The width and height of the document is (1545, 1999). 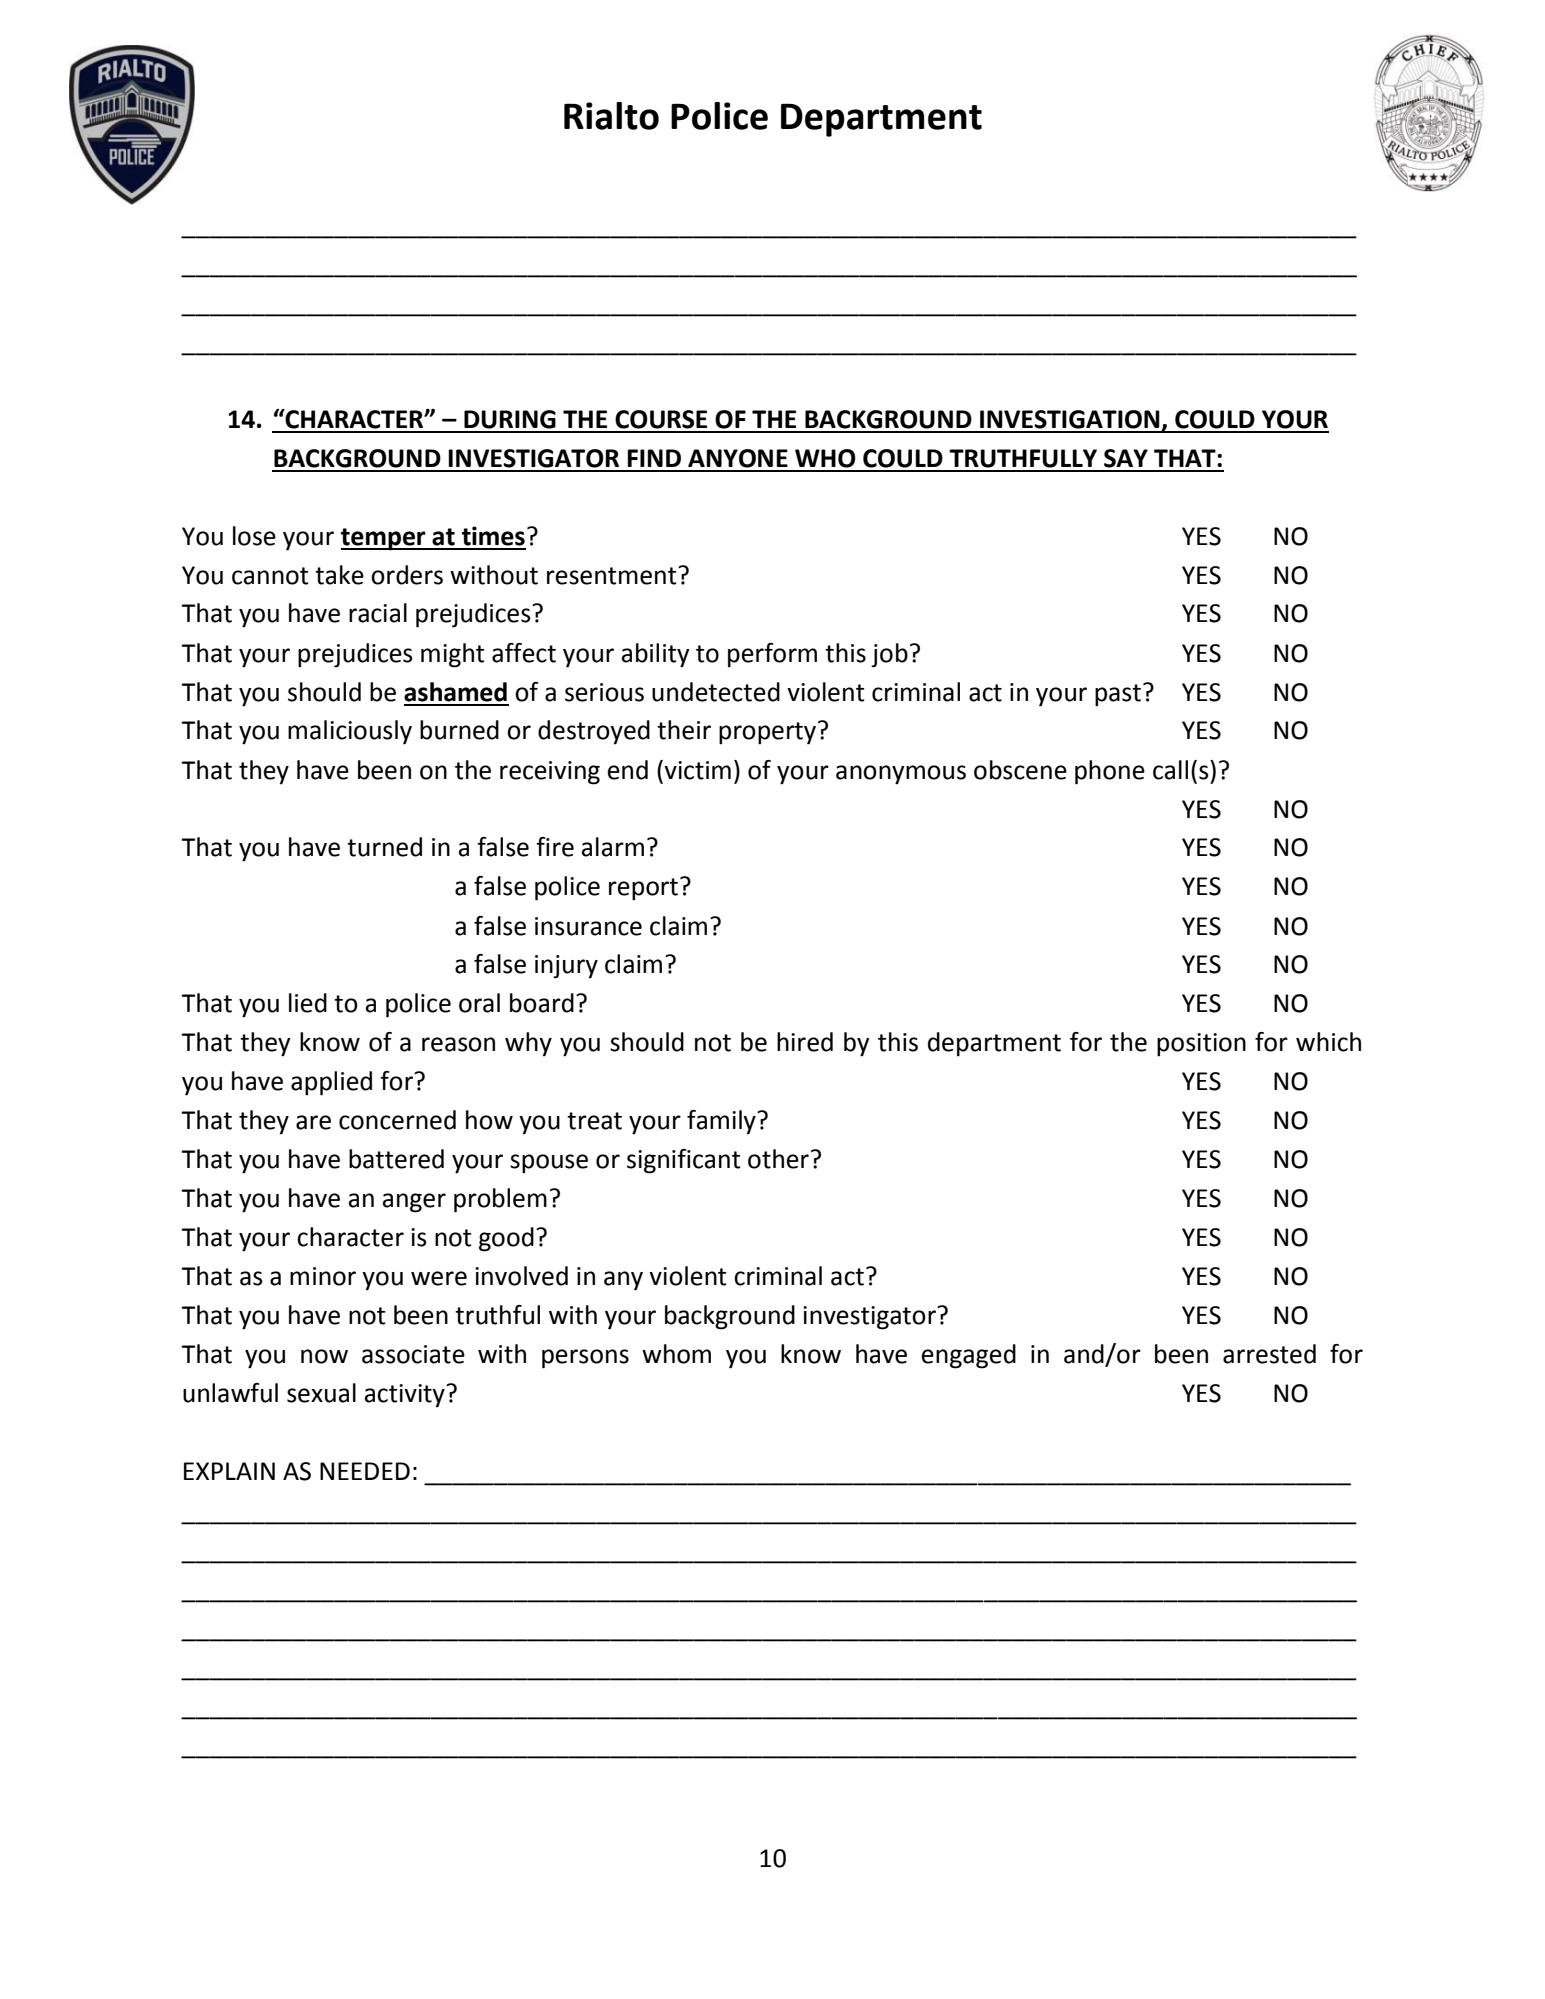 What do you see at coordinates (365, 1471) in the document?
I see `NEEDED` at bounding box center [365, 1471].
